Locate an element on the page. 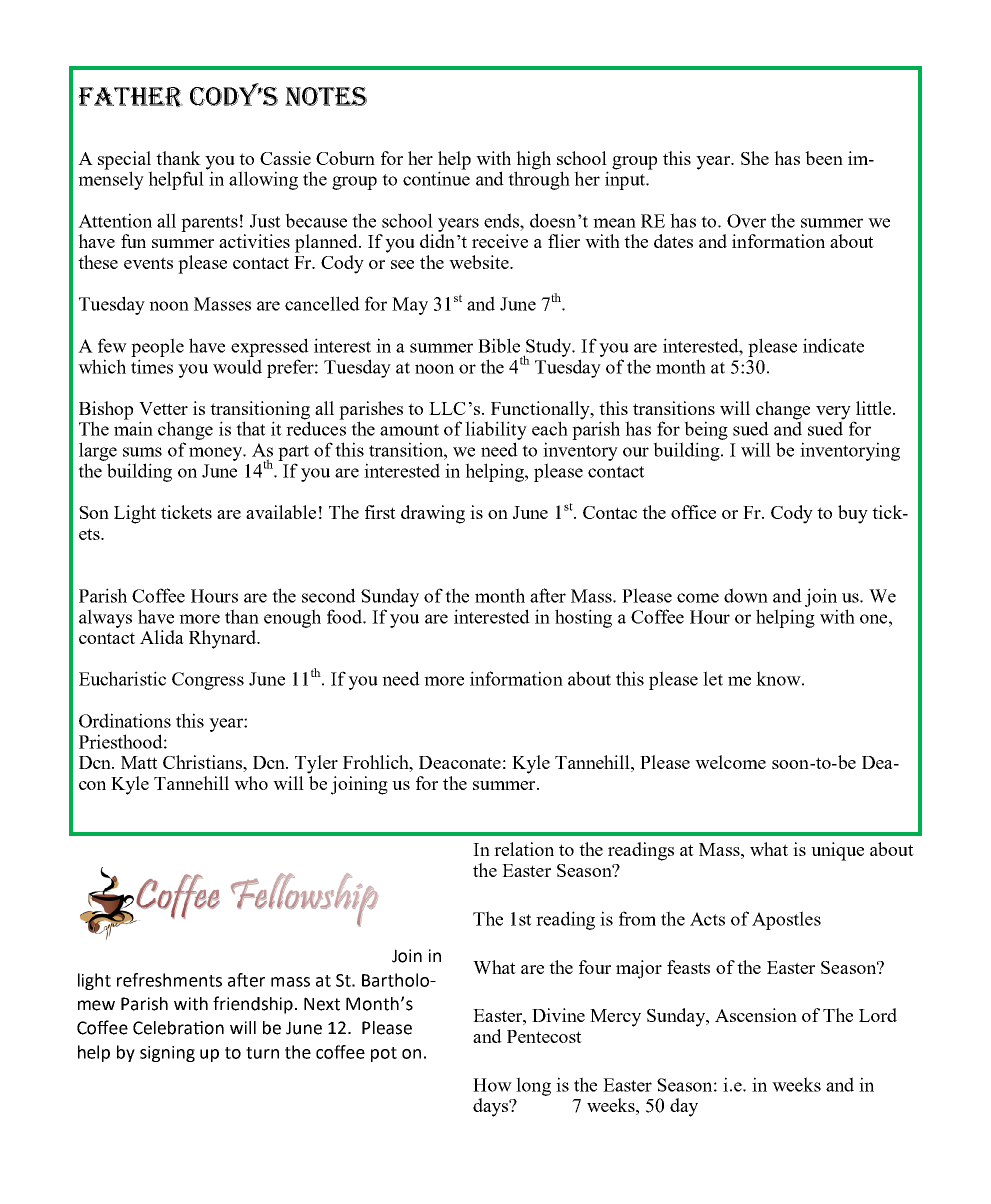  Father is located at coordinates (130, 97).
